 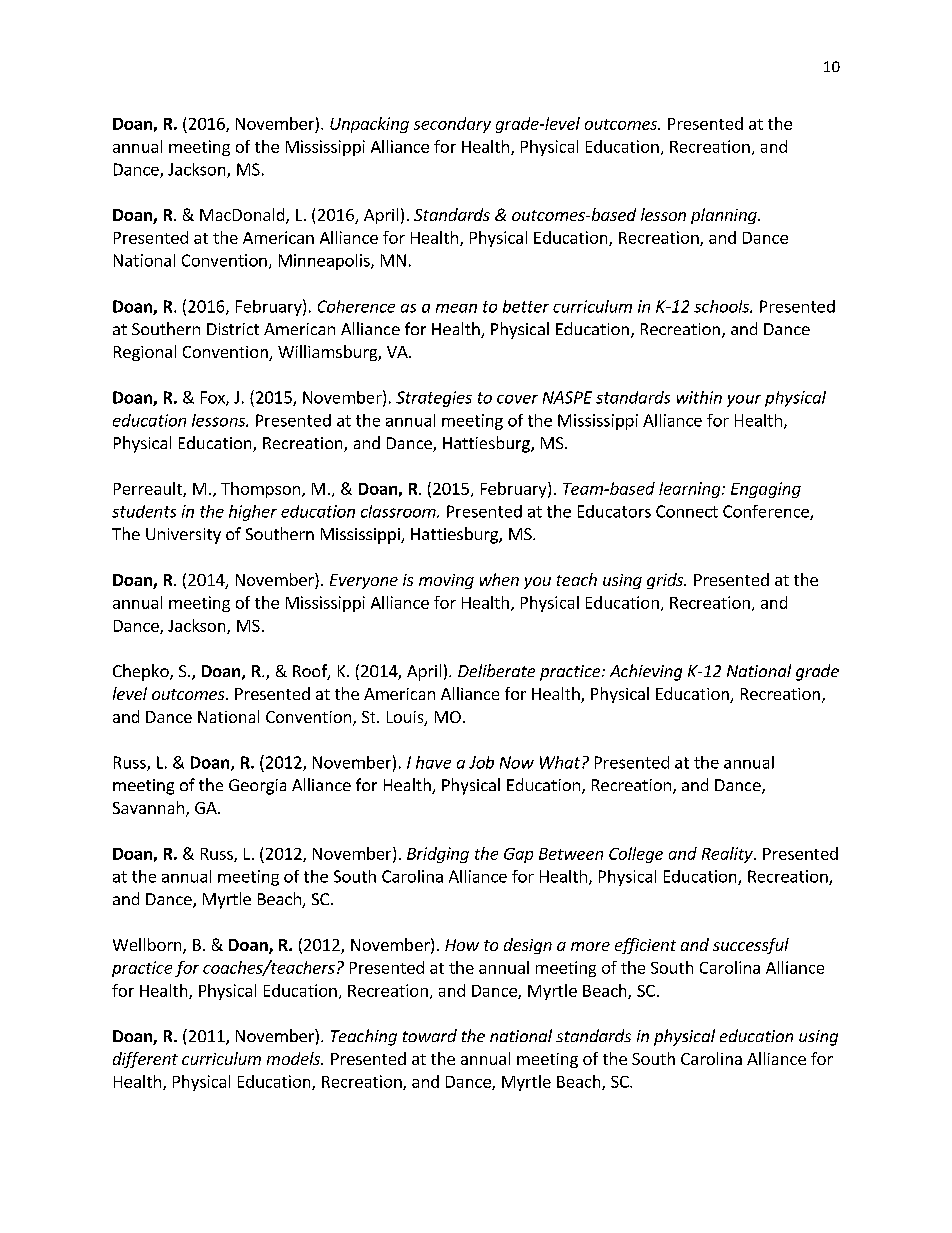 What do you see at coordinates (452, 125) in the screenshot?
I see `secondary` at bounding box center [452, 125].
